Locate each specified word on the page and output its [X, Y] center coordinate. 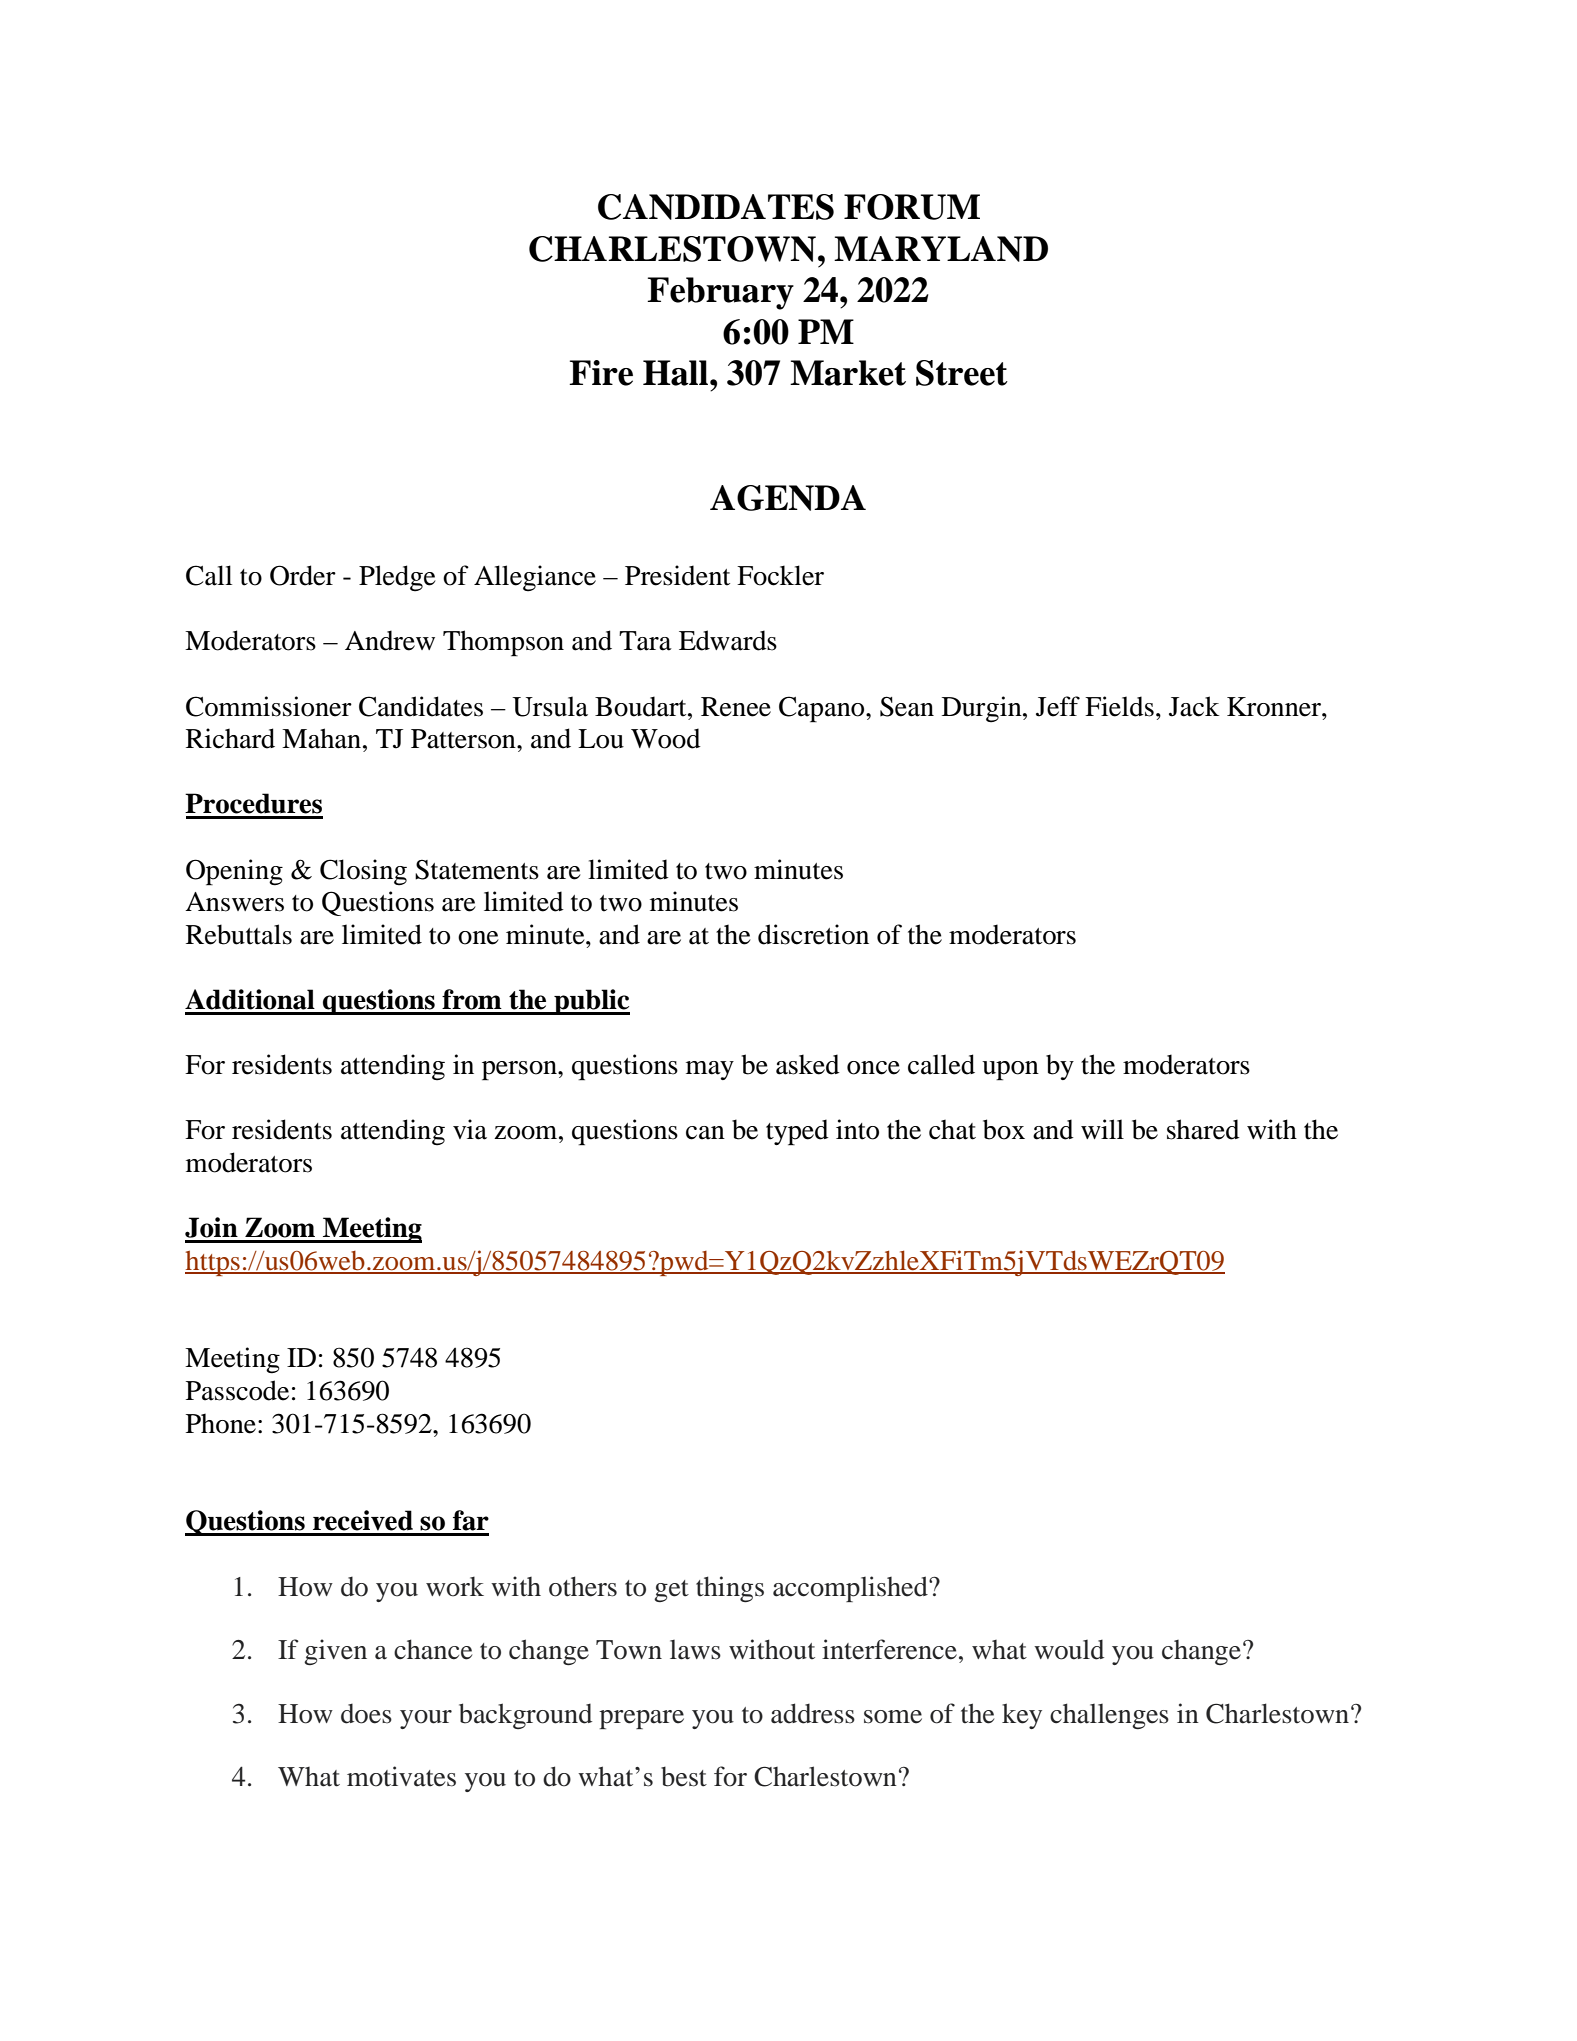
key [1022, 1716]
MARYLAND [941, 249]
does [366, 1713]
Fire [601, 373]
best [684, 1776]
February [720, 293]
